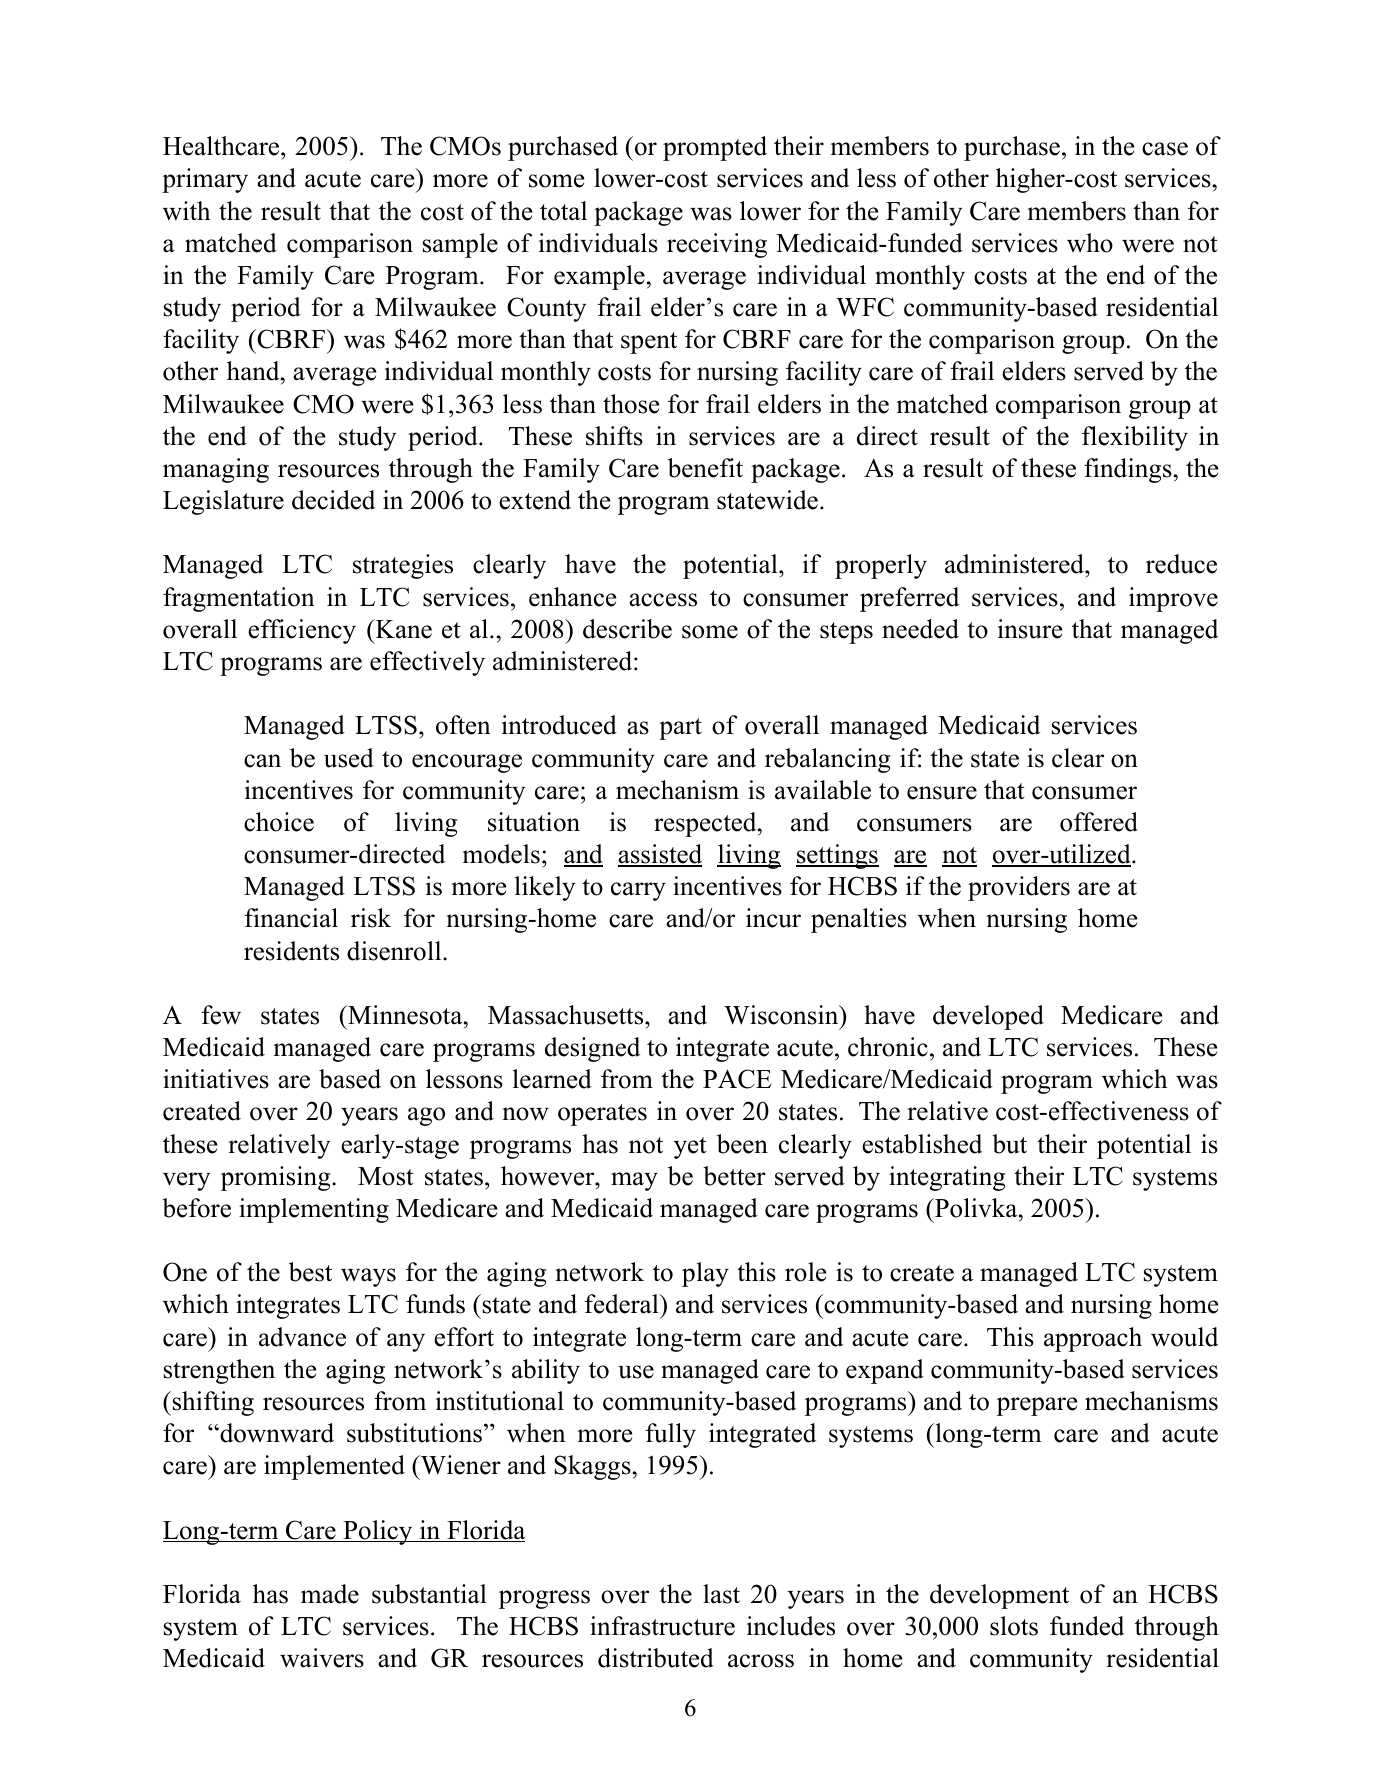 The image size is (1382, 1788). I want to click on made, so click(330, 1594).
